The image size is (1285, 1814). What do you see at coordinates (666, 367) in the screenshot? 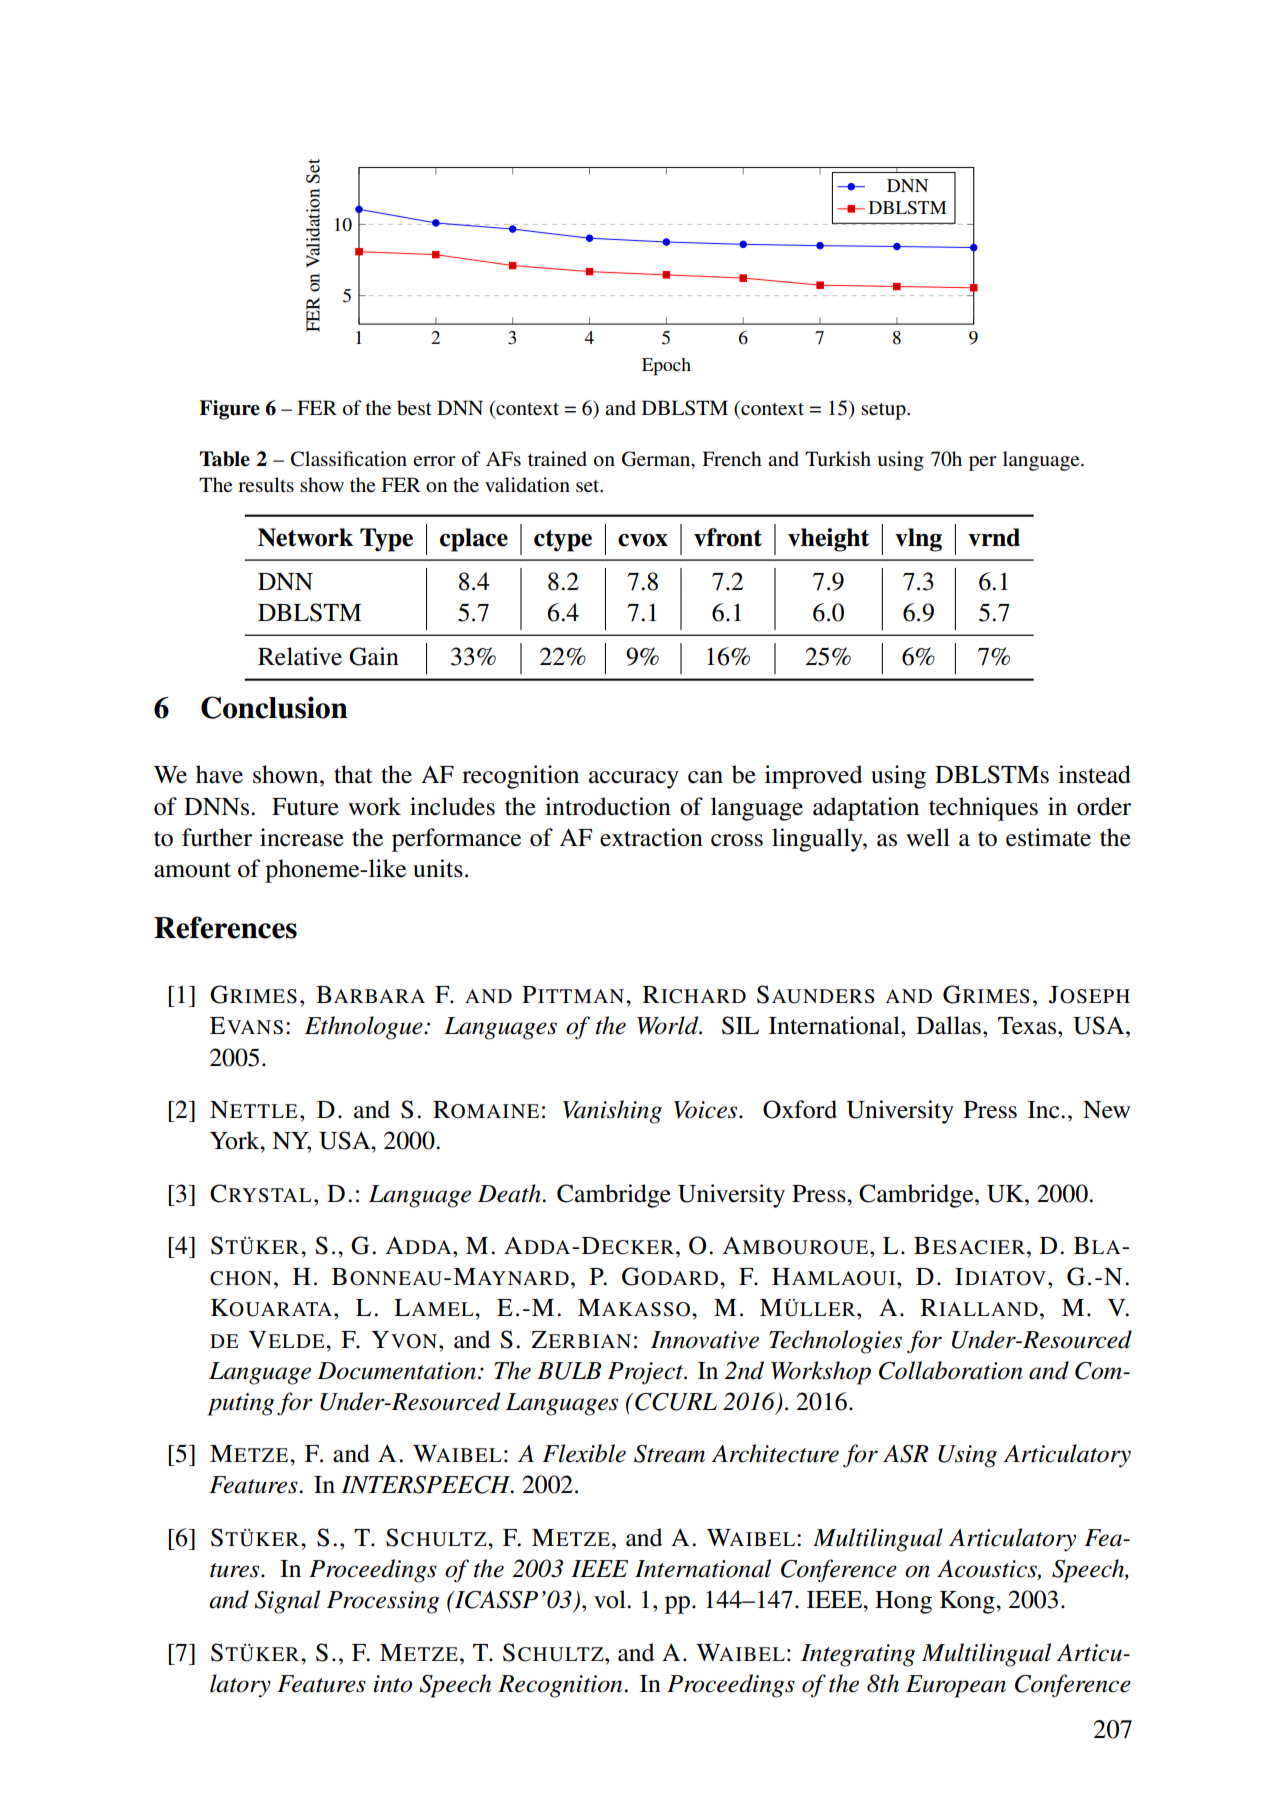
I see `Epoch` at bounding box center [666, 367].
